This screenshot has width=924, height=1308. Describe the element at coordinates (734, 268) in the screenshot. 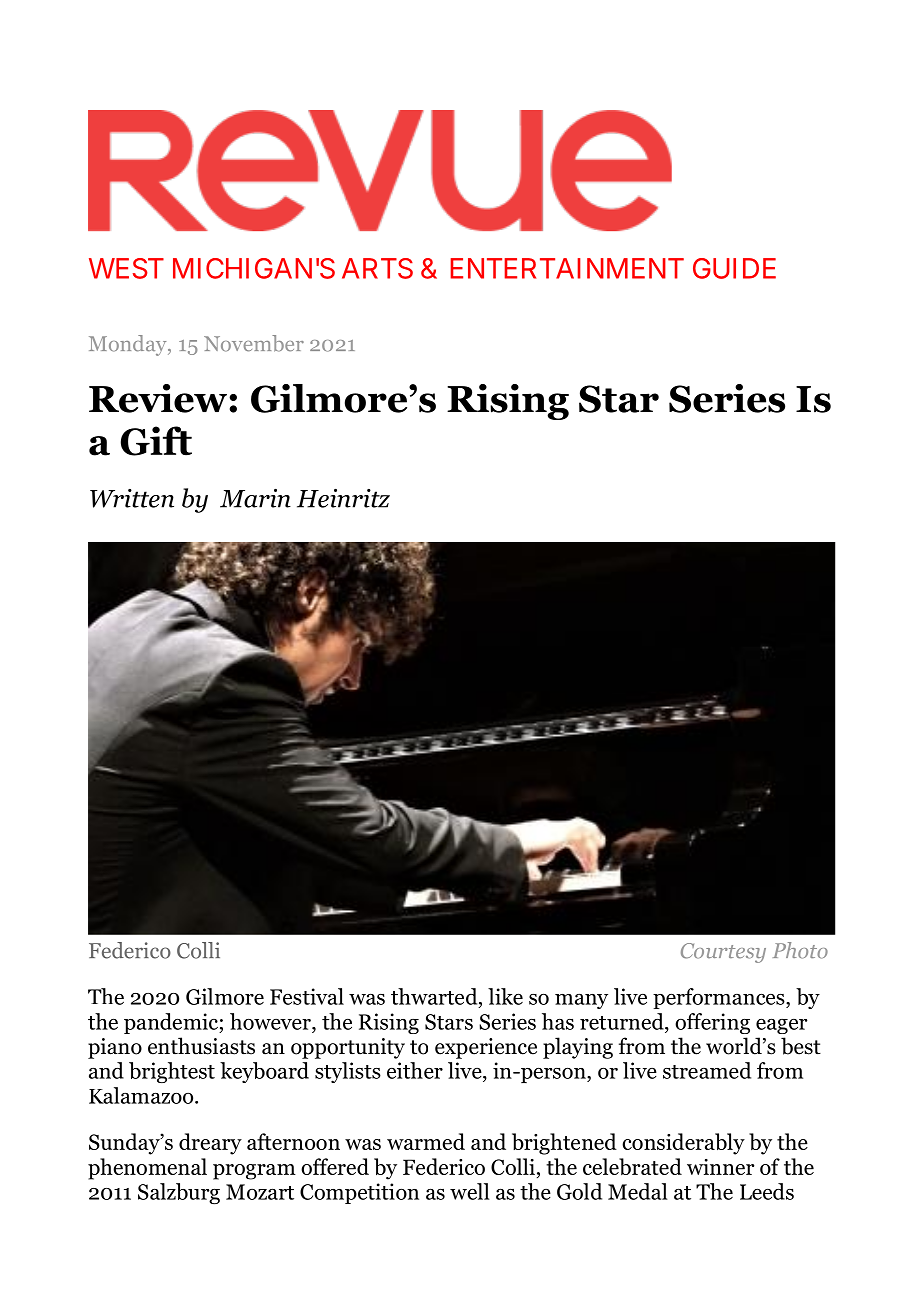

I see `GUIDE` at that location.
